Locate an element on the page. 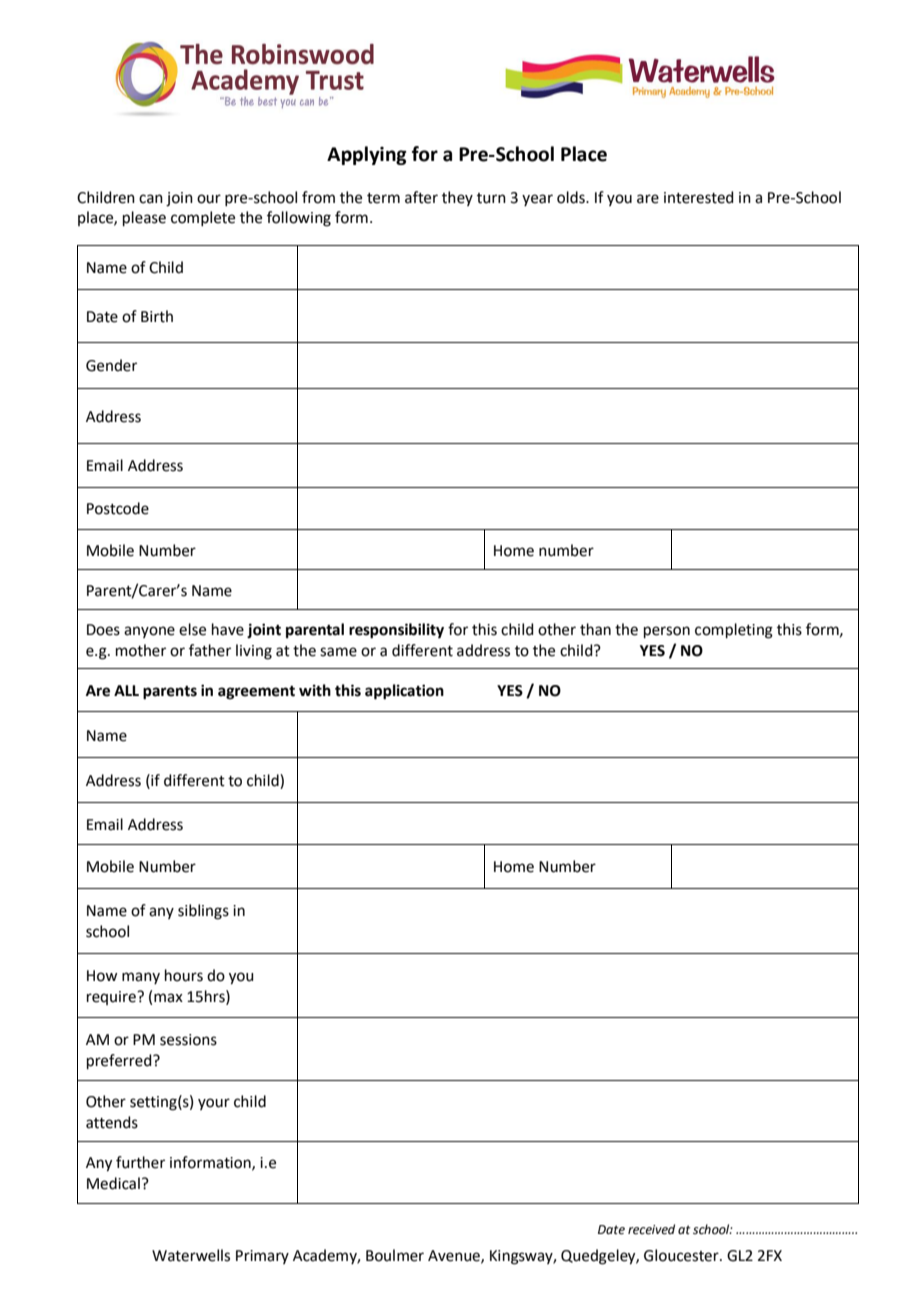 Image resolution: width=924 pixels, height=1308 pixels. application is located at coordinates (404, 692).
